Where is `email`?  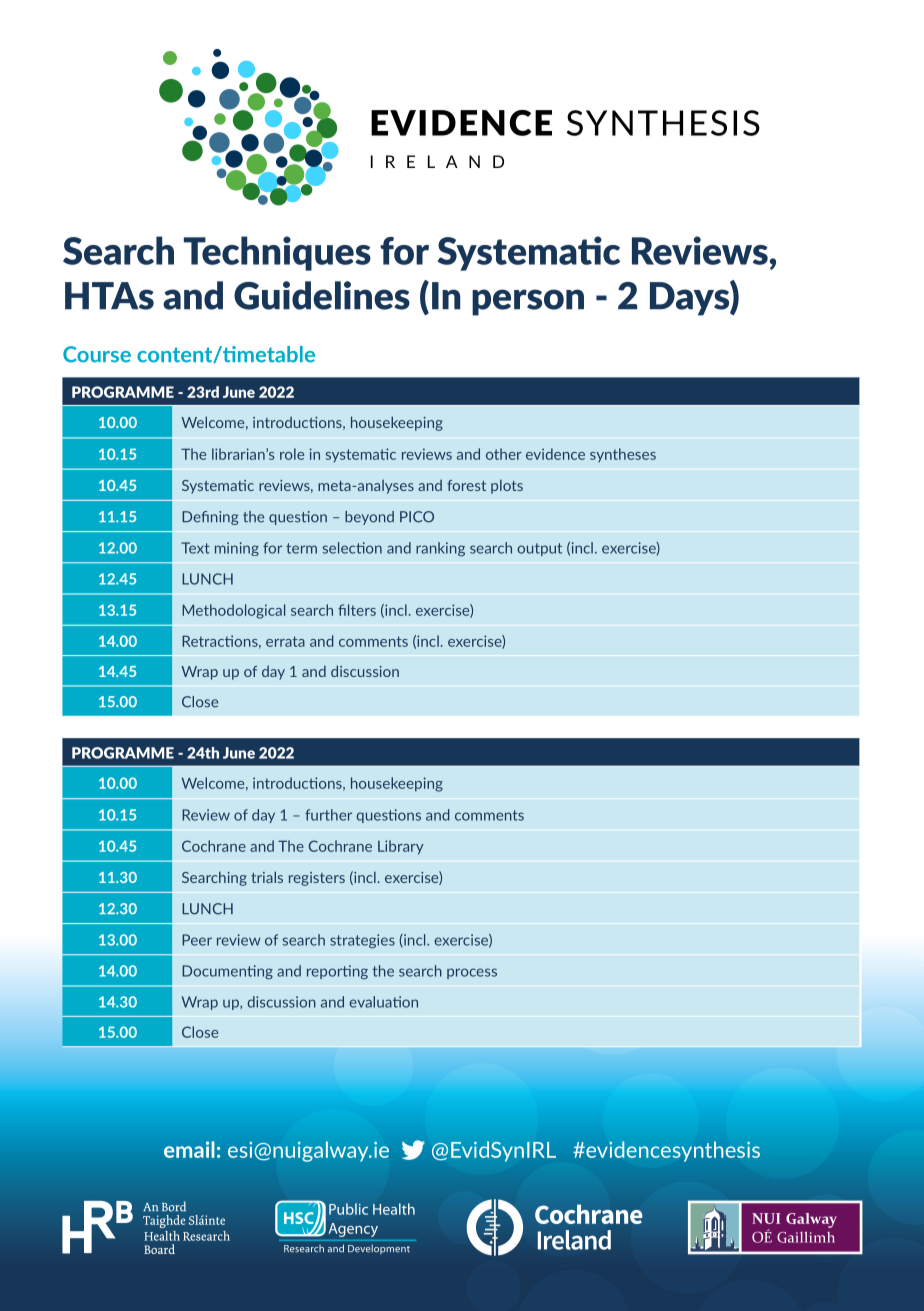
email is located at coordinates (189, 1149).
